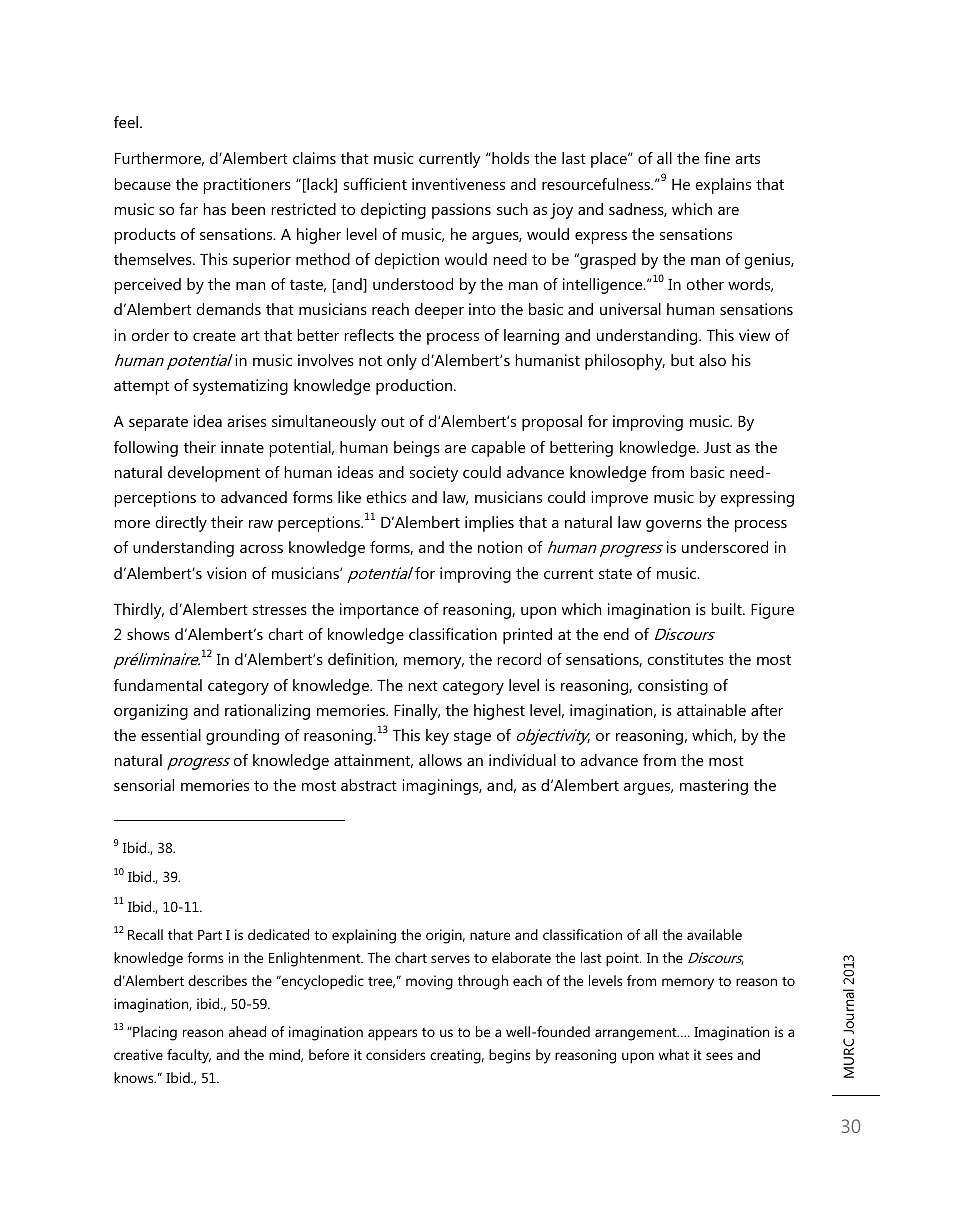  What do you see at coordinates (717, 158) in the document?
I see `fine` at bounding box center [717, 158].
